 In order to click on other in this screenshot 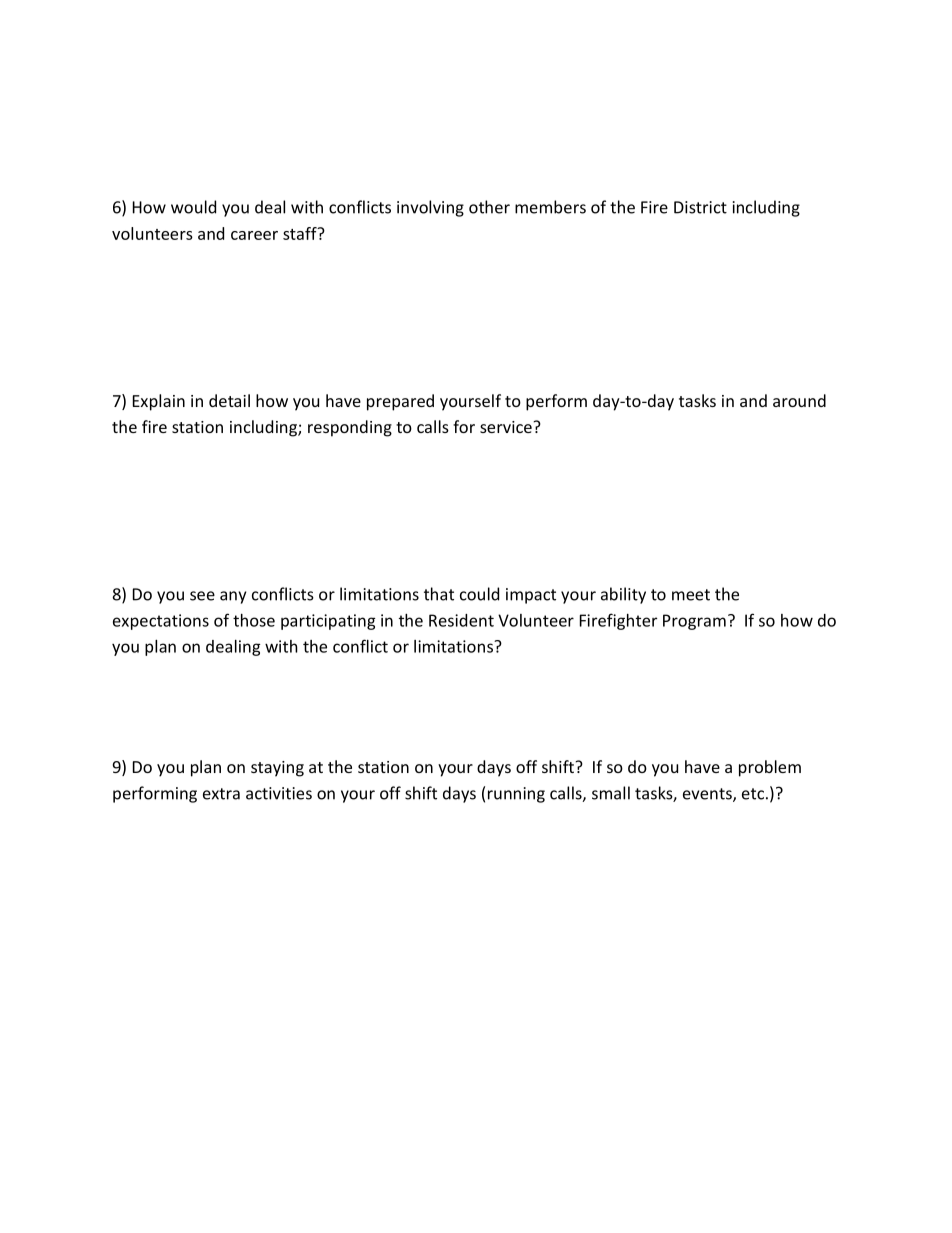, I will do `click(489, 207)`.
